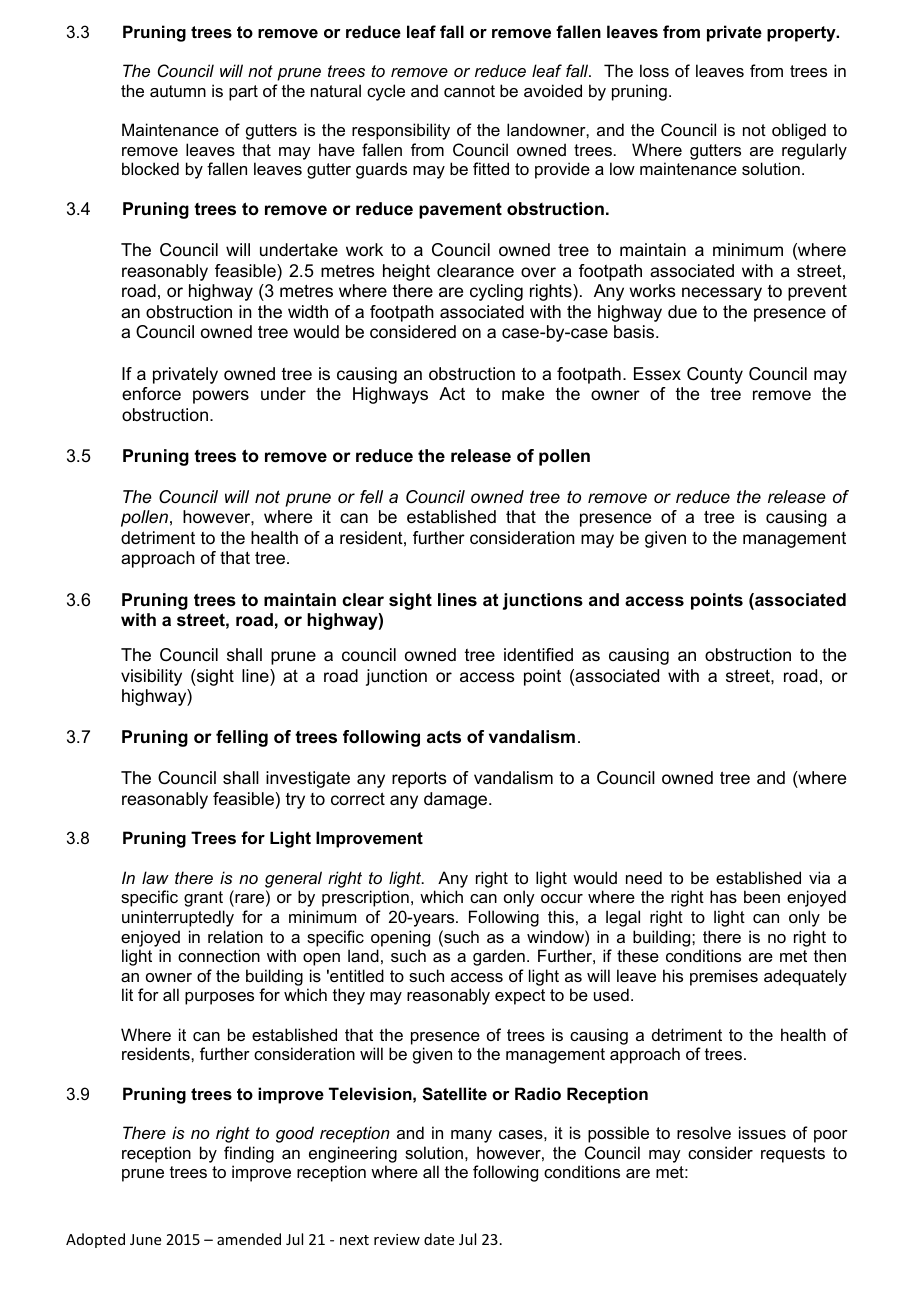 Image resolution: width=924 pixels, height=1308 pixels. Describe the element at coordinates (469, 91) in the screenshot. I see `cannot` at that location.
